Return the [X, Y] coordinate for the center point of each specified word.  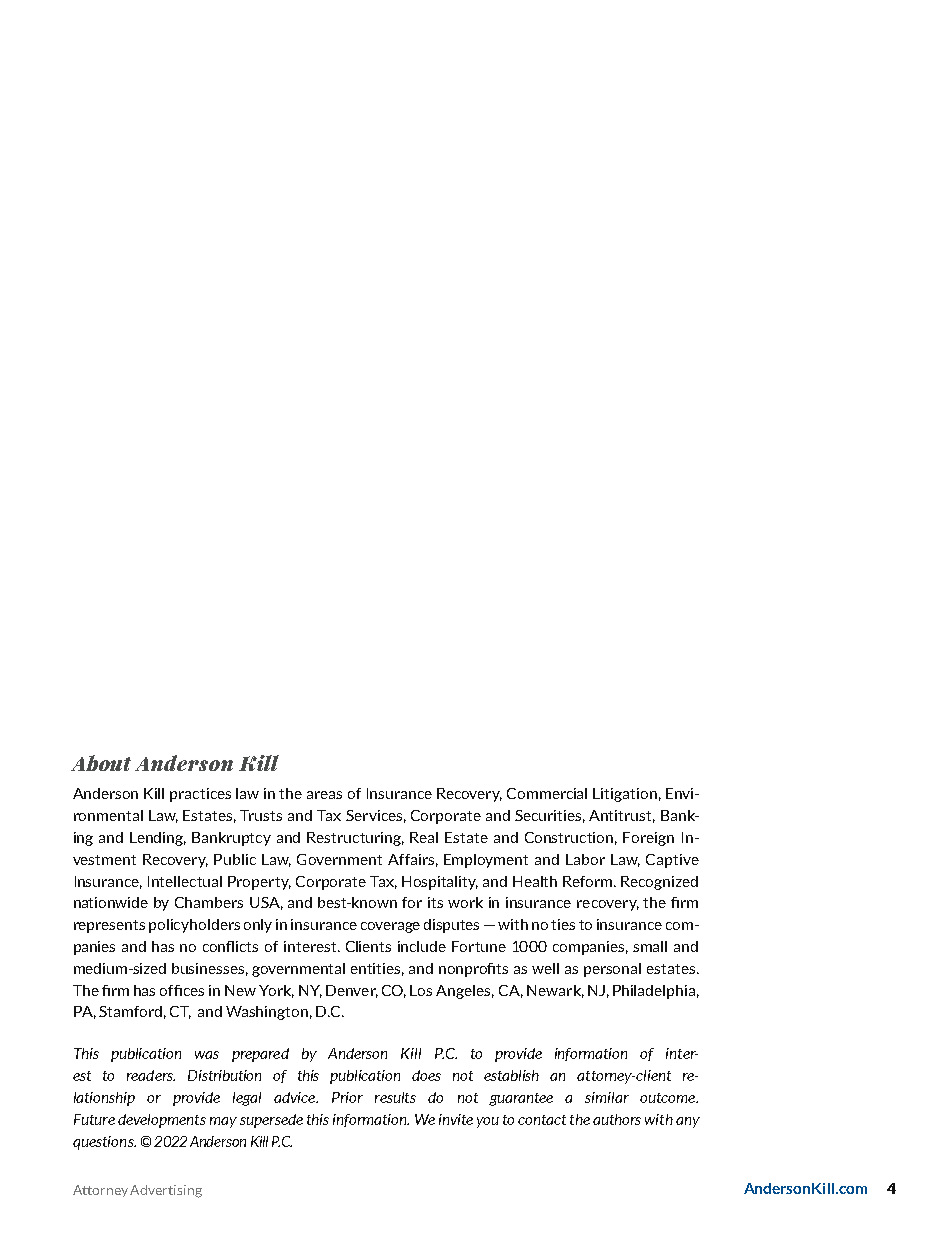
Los [421, 990]
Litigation [625, 795]
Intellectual [185, 881]
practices [200, 795]
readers [151, 1075]
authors [617, 1119]
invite [456, 1119]
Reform [589, 881]
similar [607, 1097]
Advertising [166, 1191]
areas [324, 795]
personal [612, 970]
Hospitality [440, 883]
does [426, 1075]
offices [182, 990]
